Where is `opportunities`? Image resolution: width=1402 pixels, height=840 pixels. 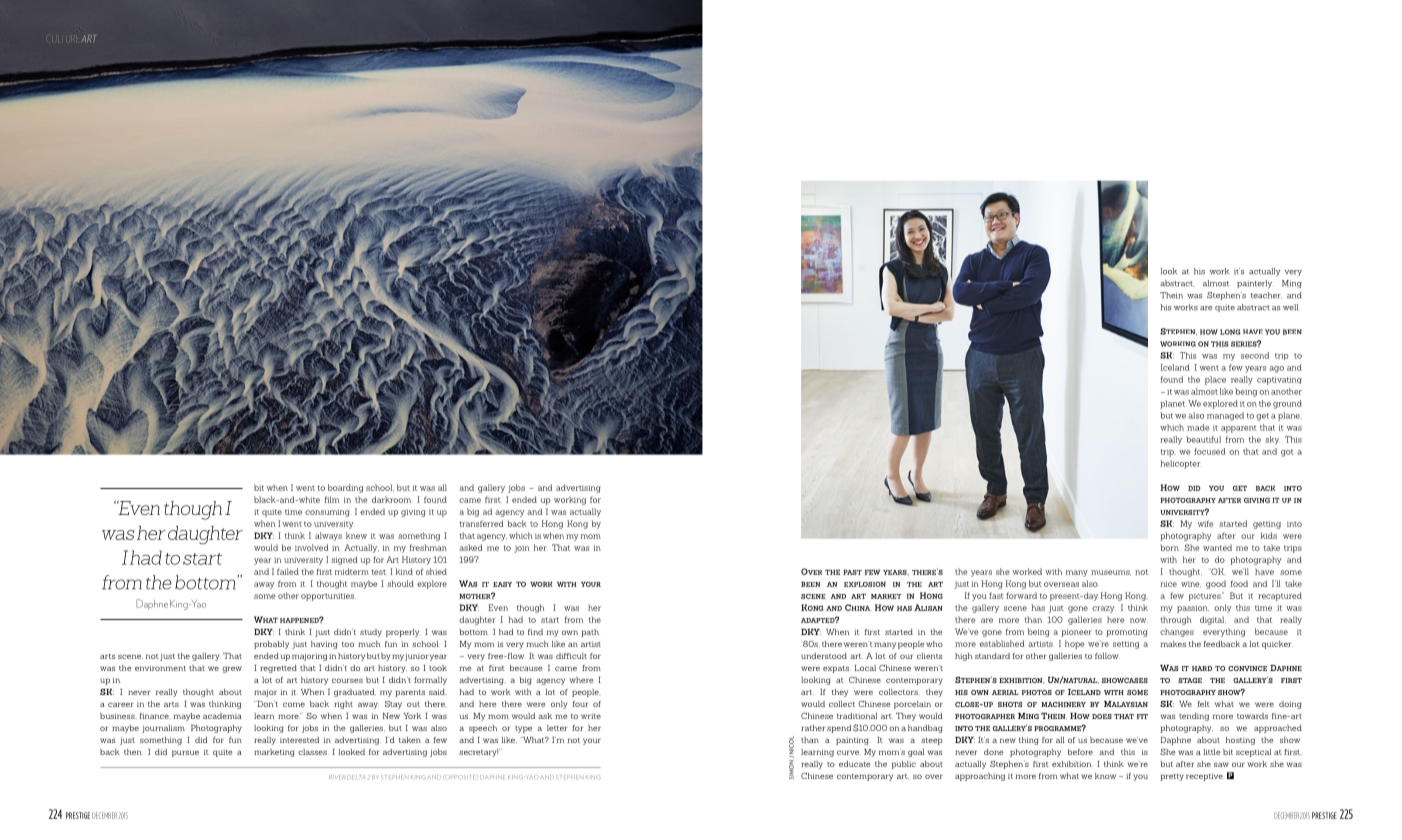
opportunities is located at coordinates (328, 597).
